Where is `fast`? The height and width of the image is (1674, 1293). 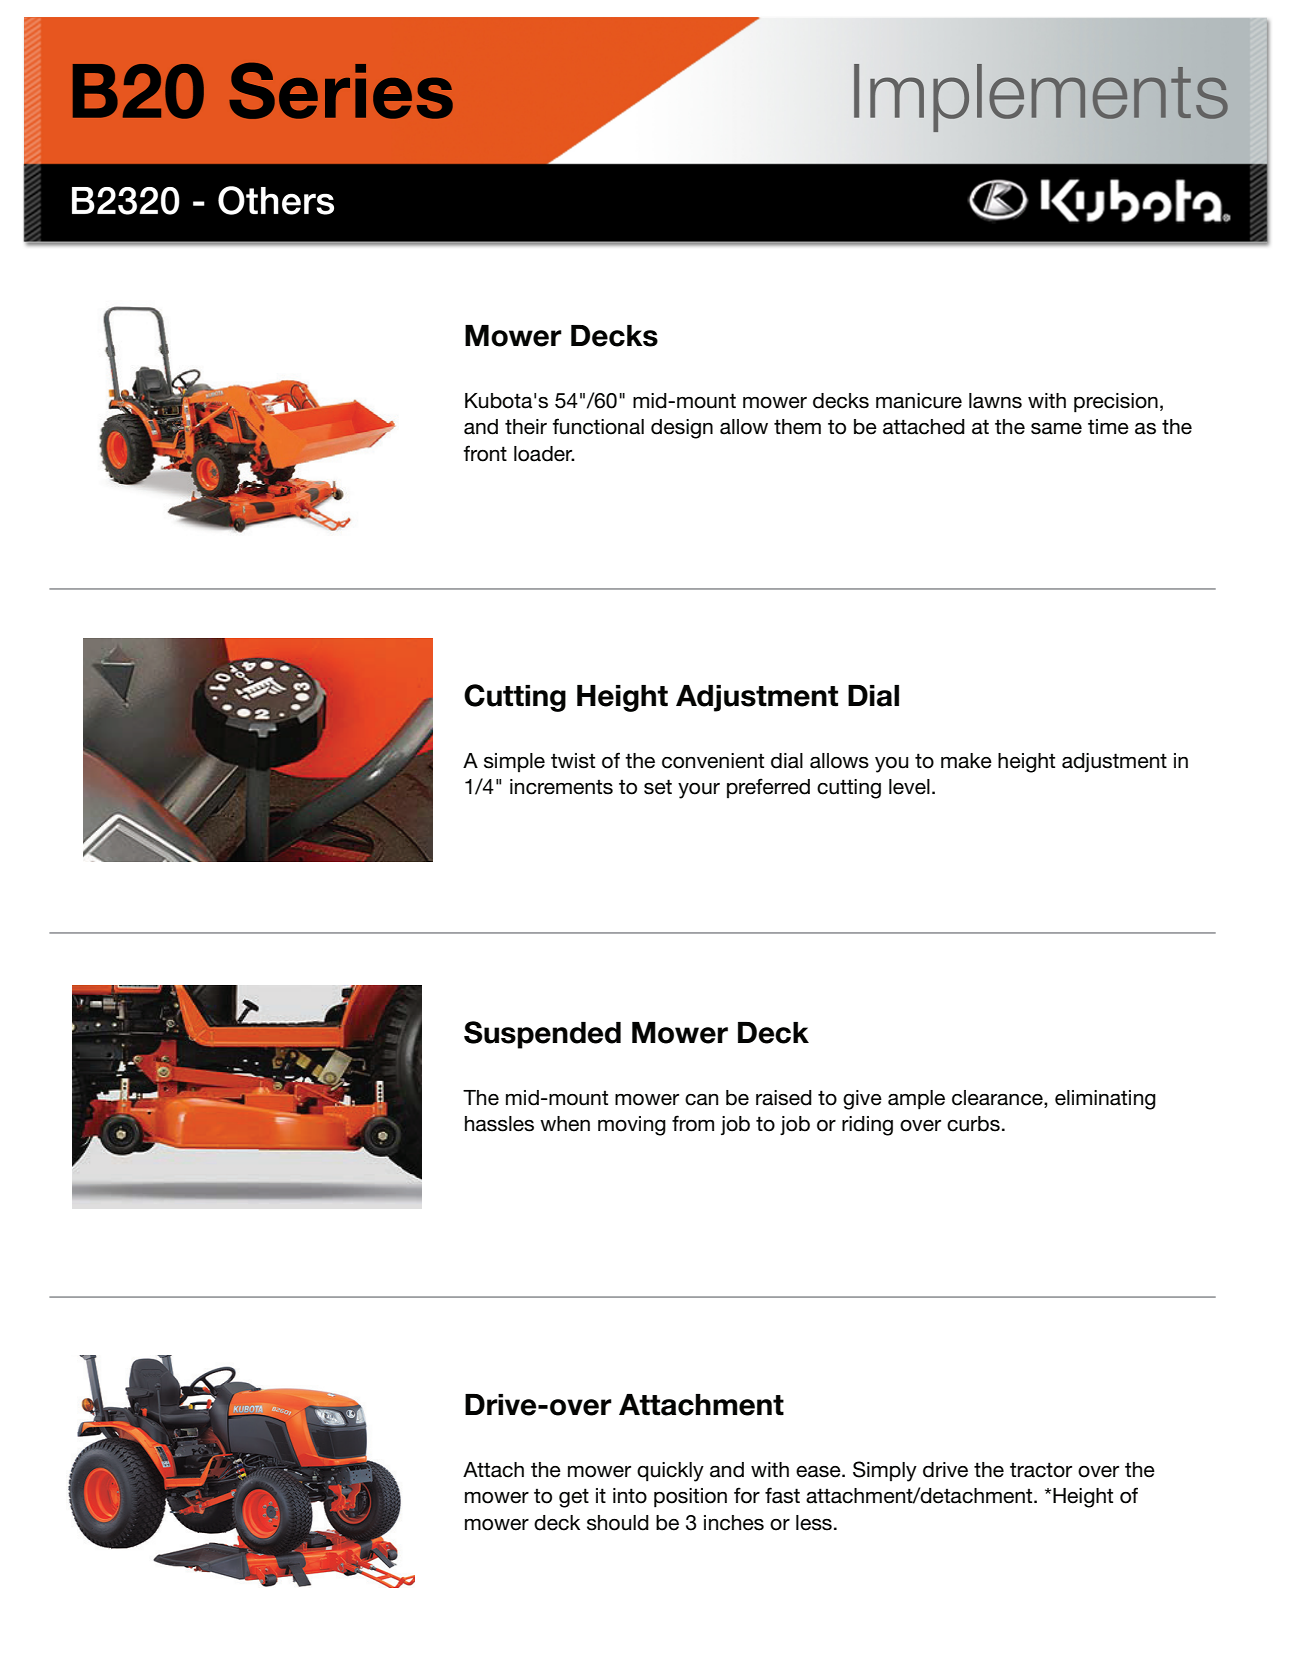
fast is located at coordinates (782, 1495).
